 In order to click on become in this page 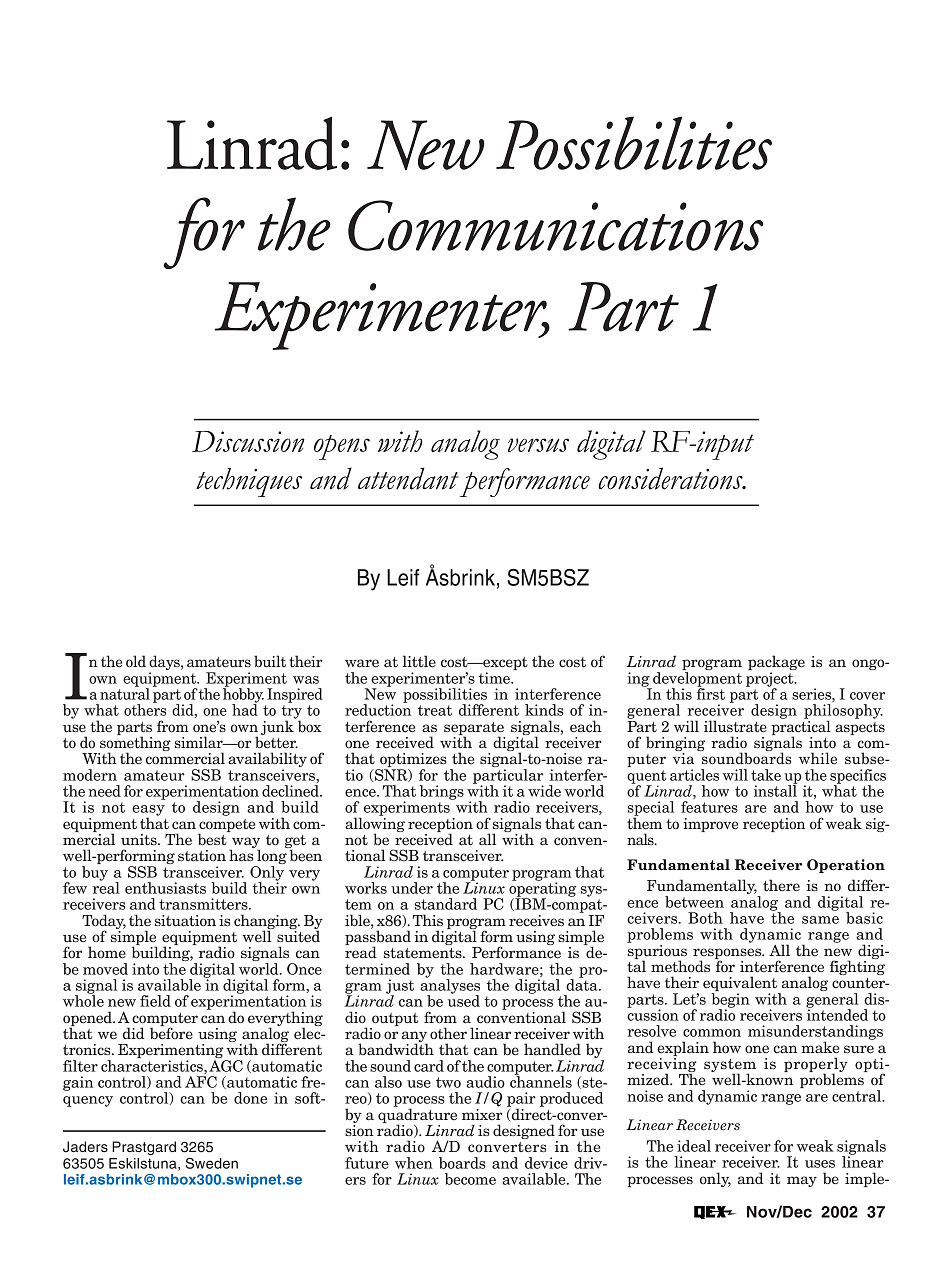, I will do `click(470, 1179)`.
